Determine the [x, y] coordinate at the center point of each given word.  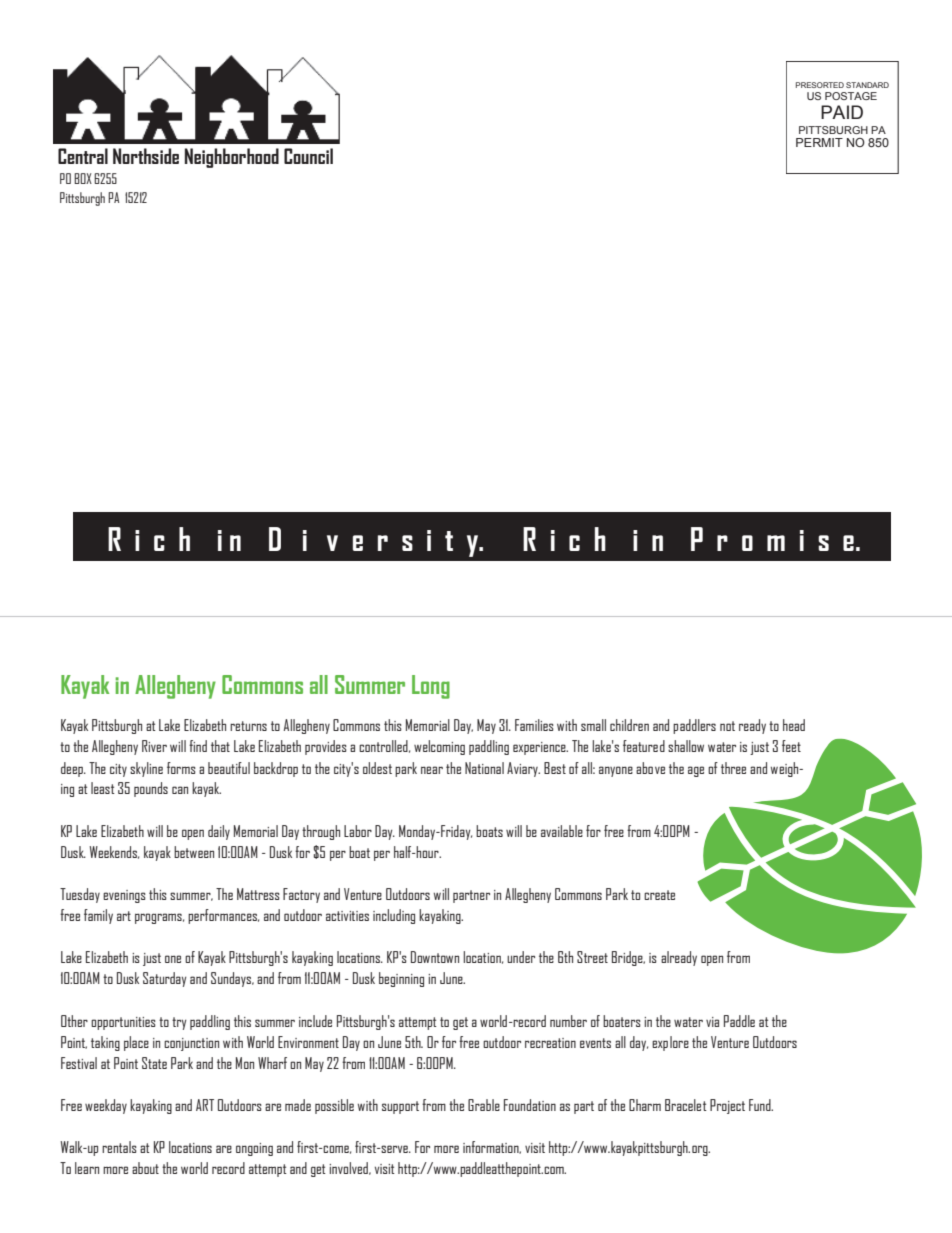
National [484, 768]
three [733, 768]
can [180, 790]
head [794, 725]
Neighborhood [232, 158]
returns [248, 726]
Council [308, 156]
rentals [119, 1147]
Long [431, 687]
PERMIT [819, 142]
